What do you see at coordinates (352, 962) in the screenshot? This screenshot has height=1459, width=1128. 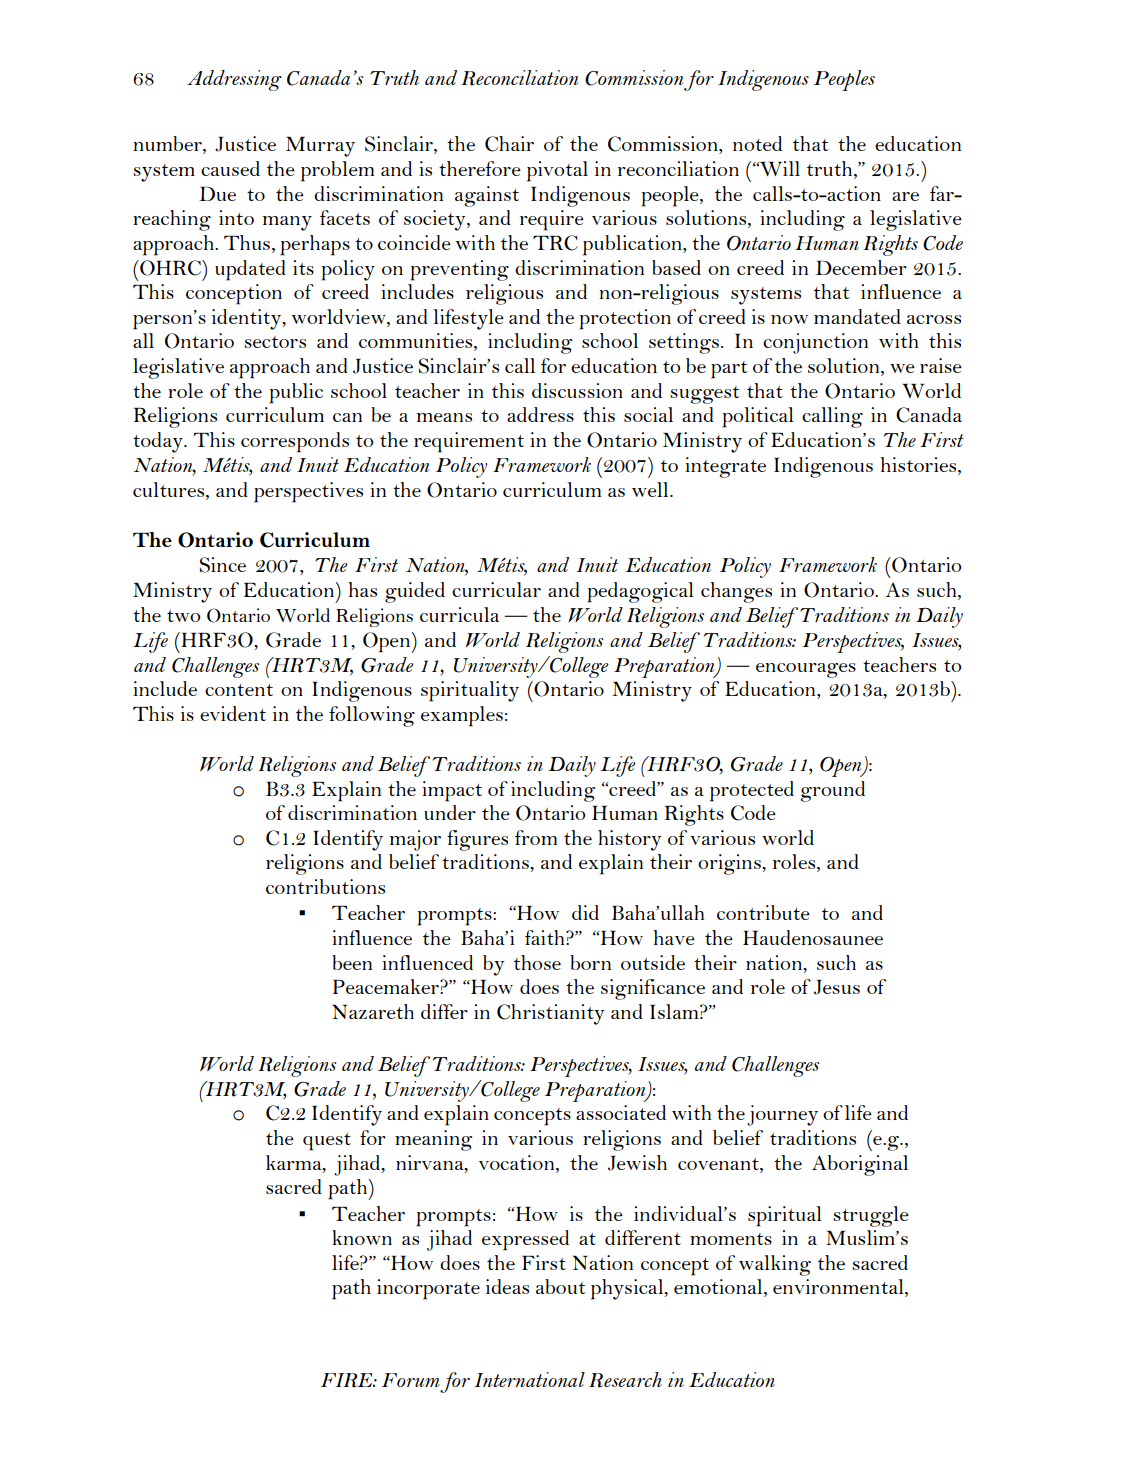 I see `been` at bounding box center [352, 962].
